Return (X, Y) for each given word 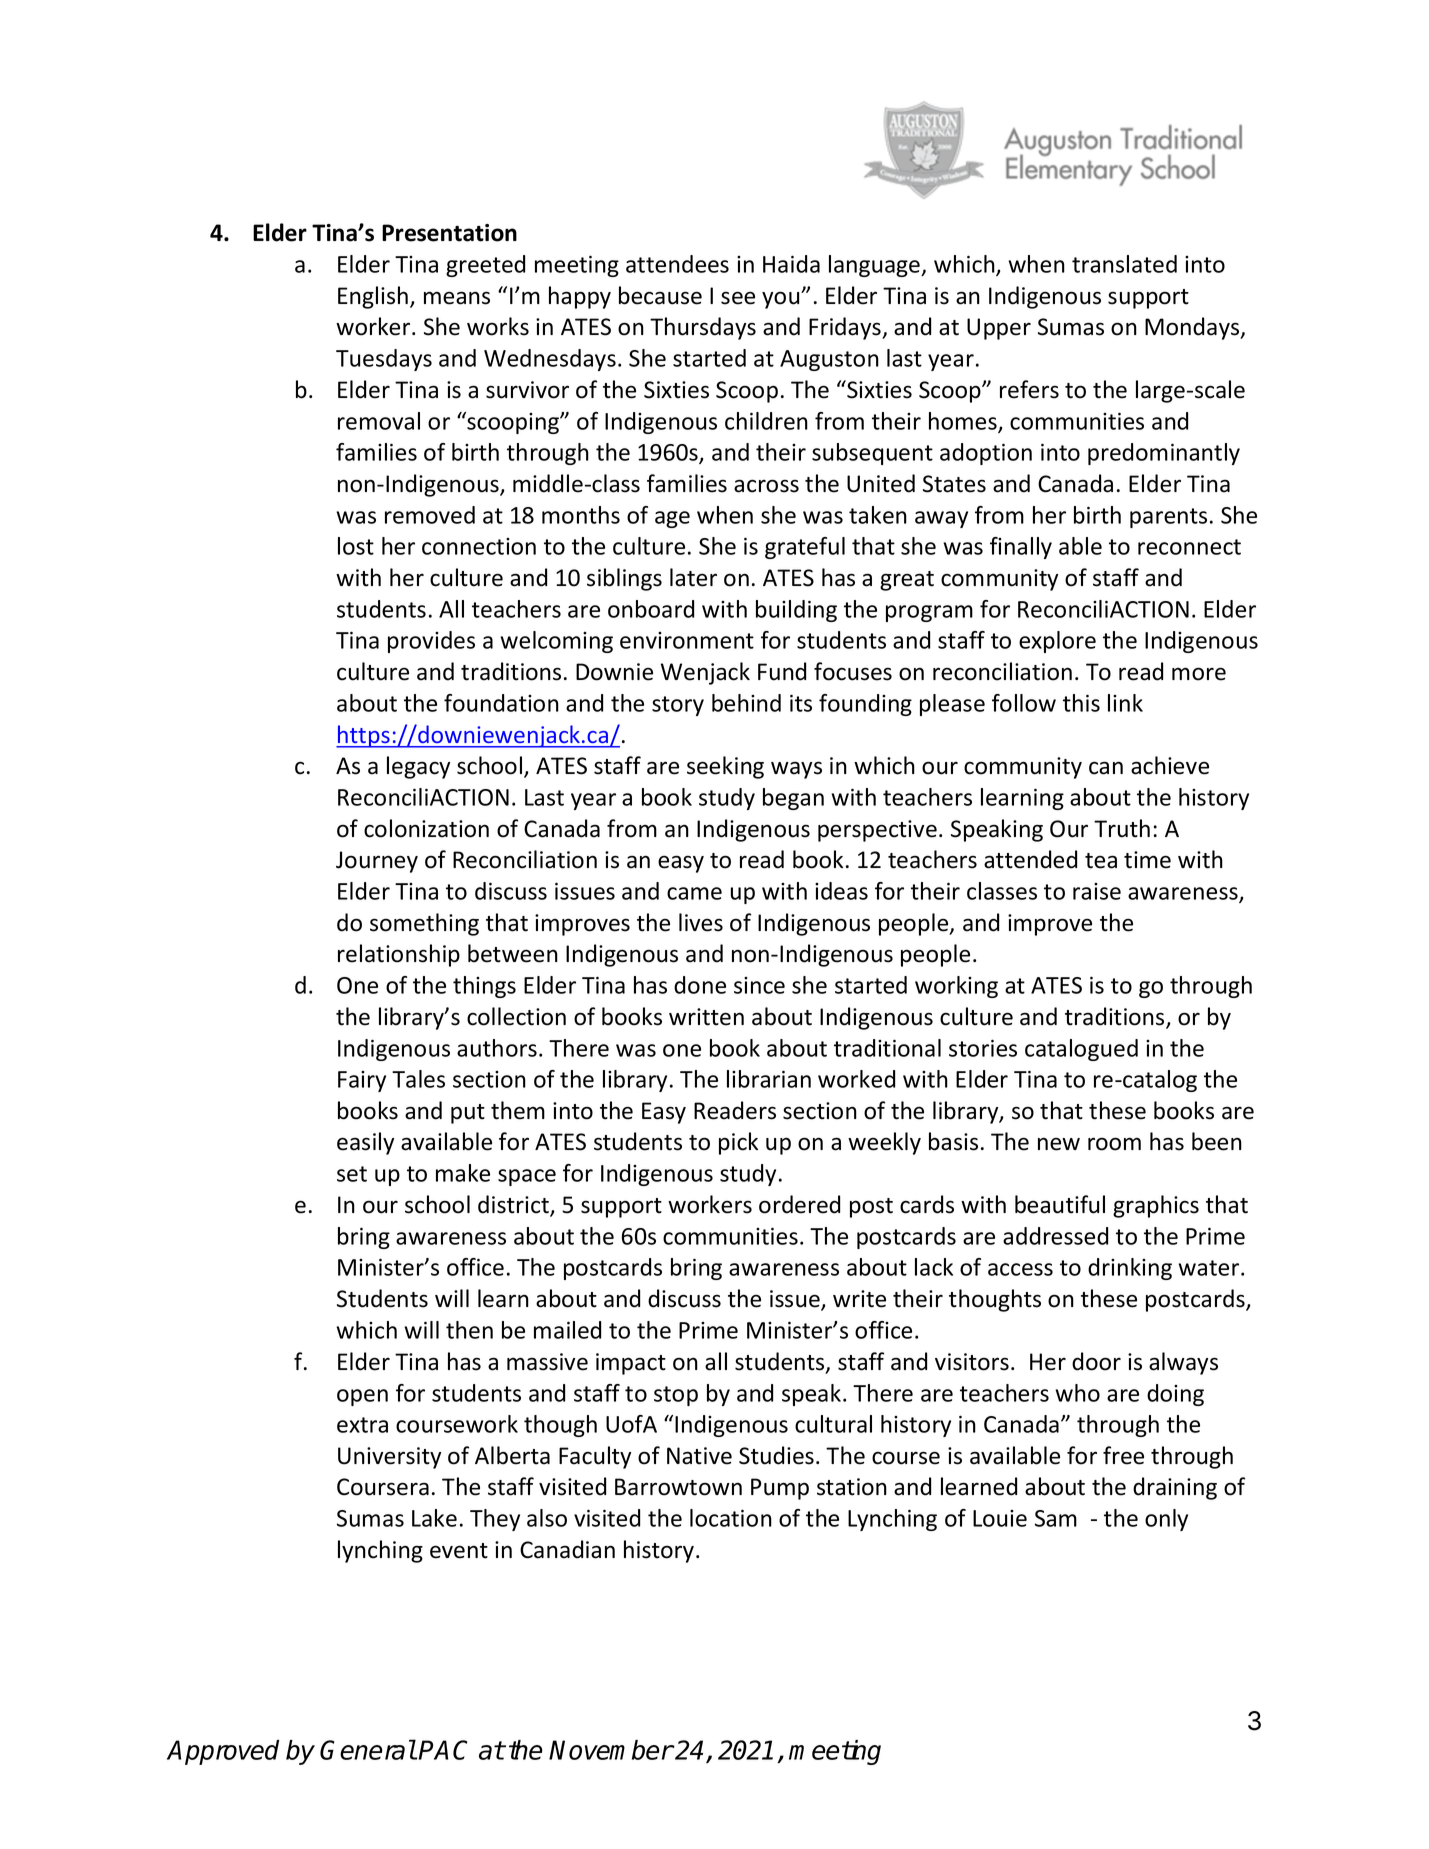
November (611, 1750)
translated (1124, 264)
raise (1097, 891)
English (373, 297)
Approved (223, 1752)
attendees (677, 264)
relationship (399, 955)
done (700, 985)
